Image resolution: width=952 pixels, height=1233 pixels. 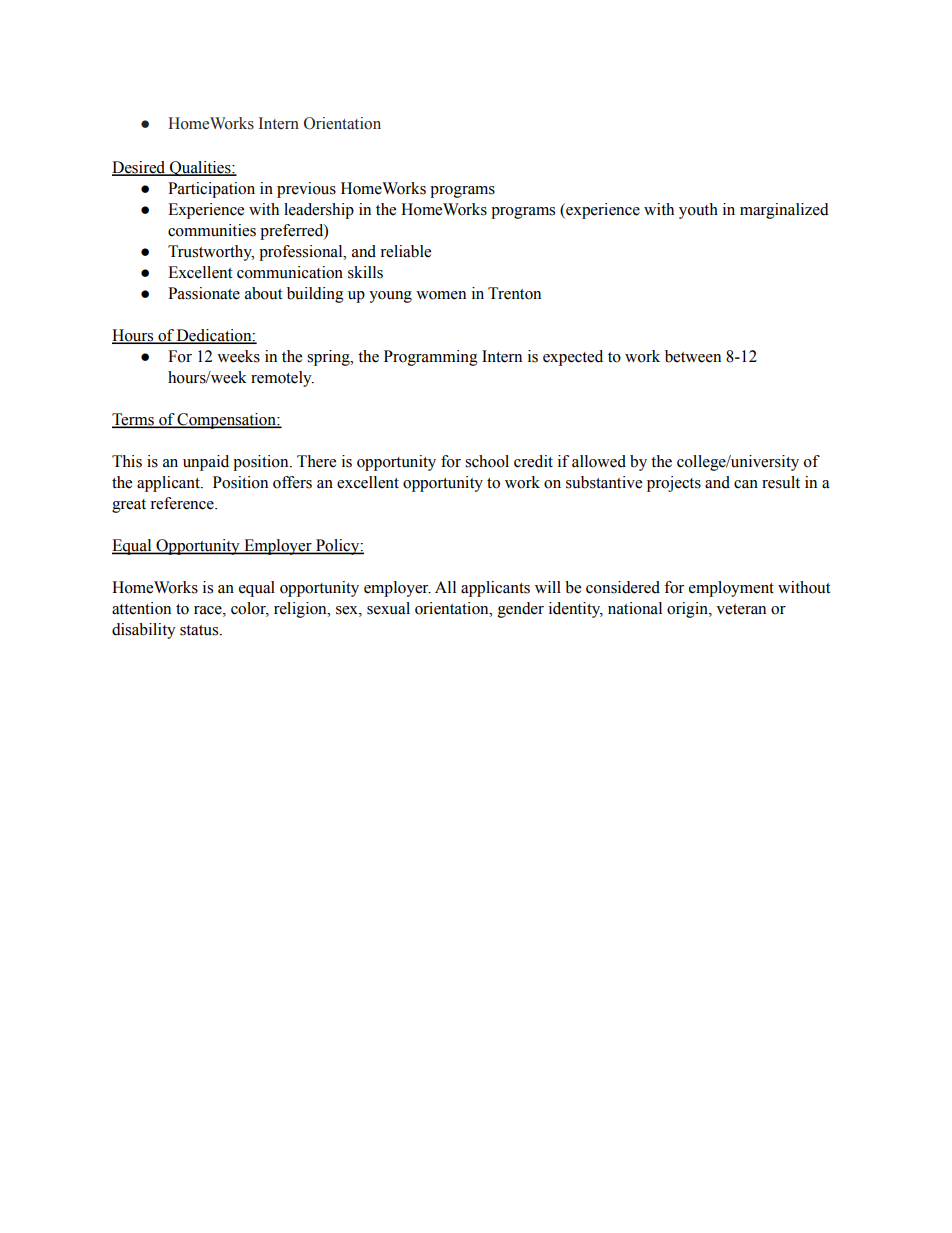 What do you see at coordinates (211, 190) in the screenshot?
I see `Participation` at bounding box center [211, 190].
